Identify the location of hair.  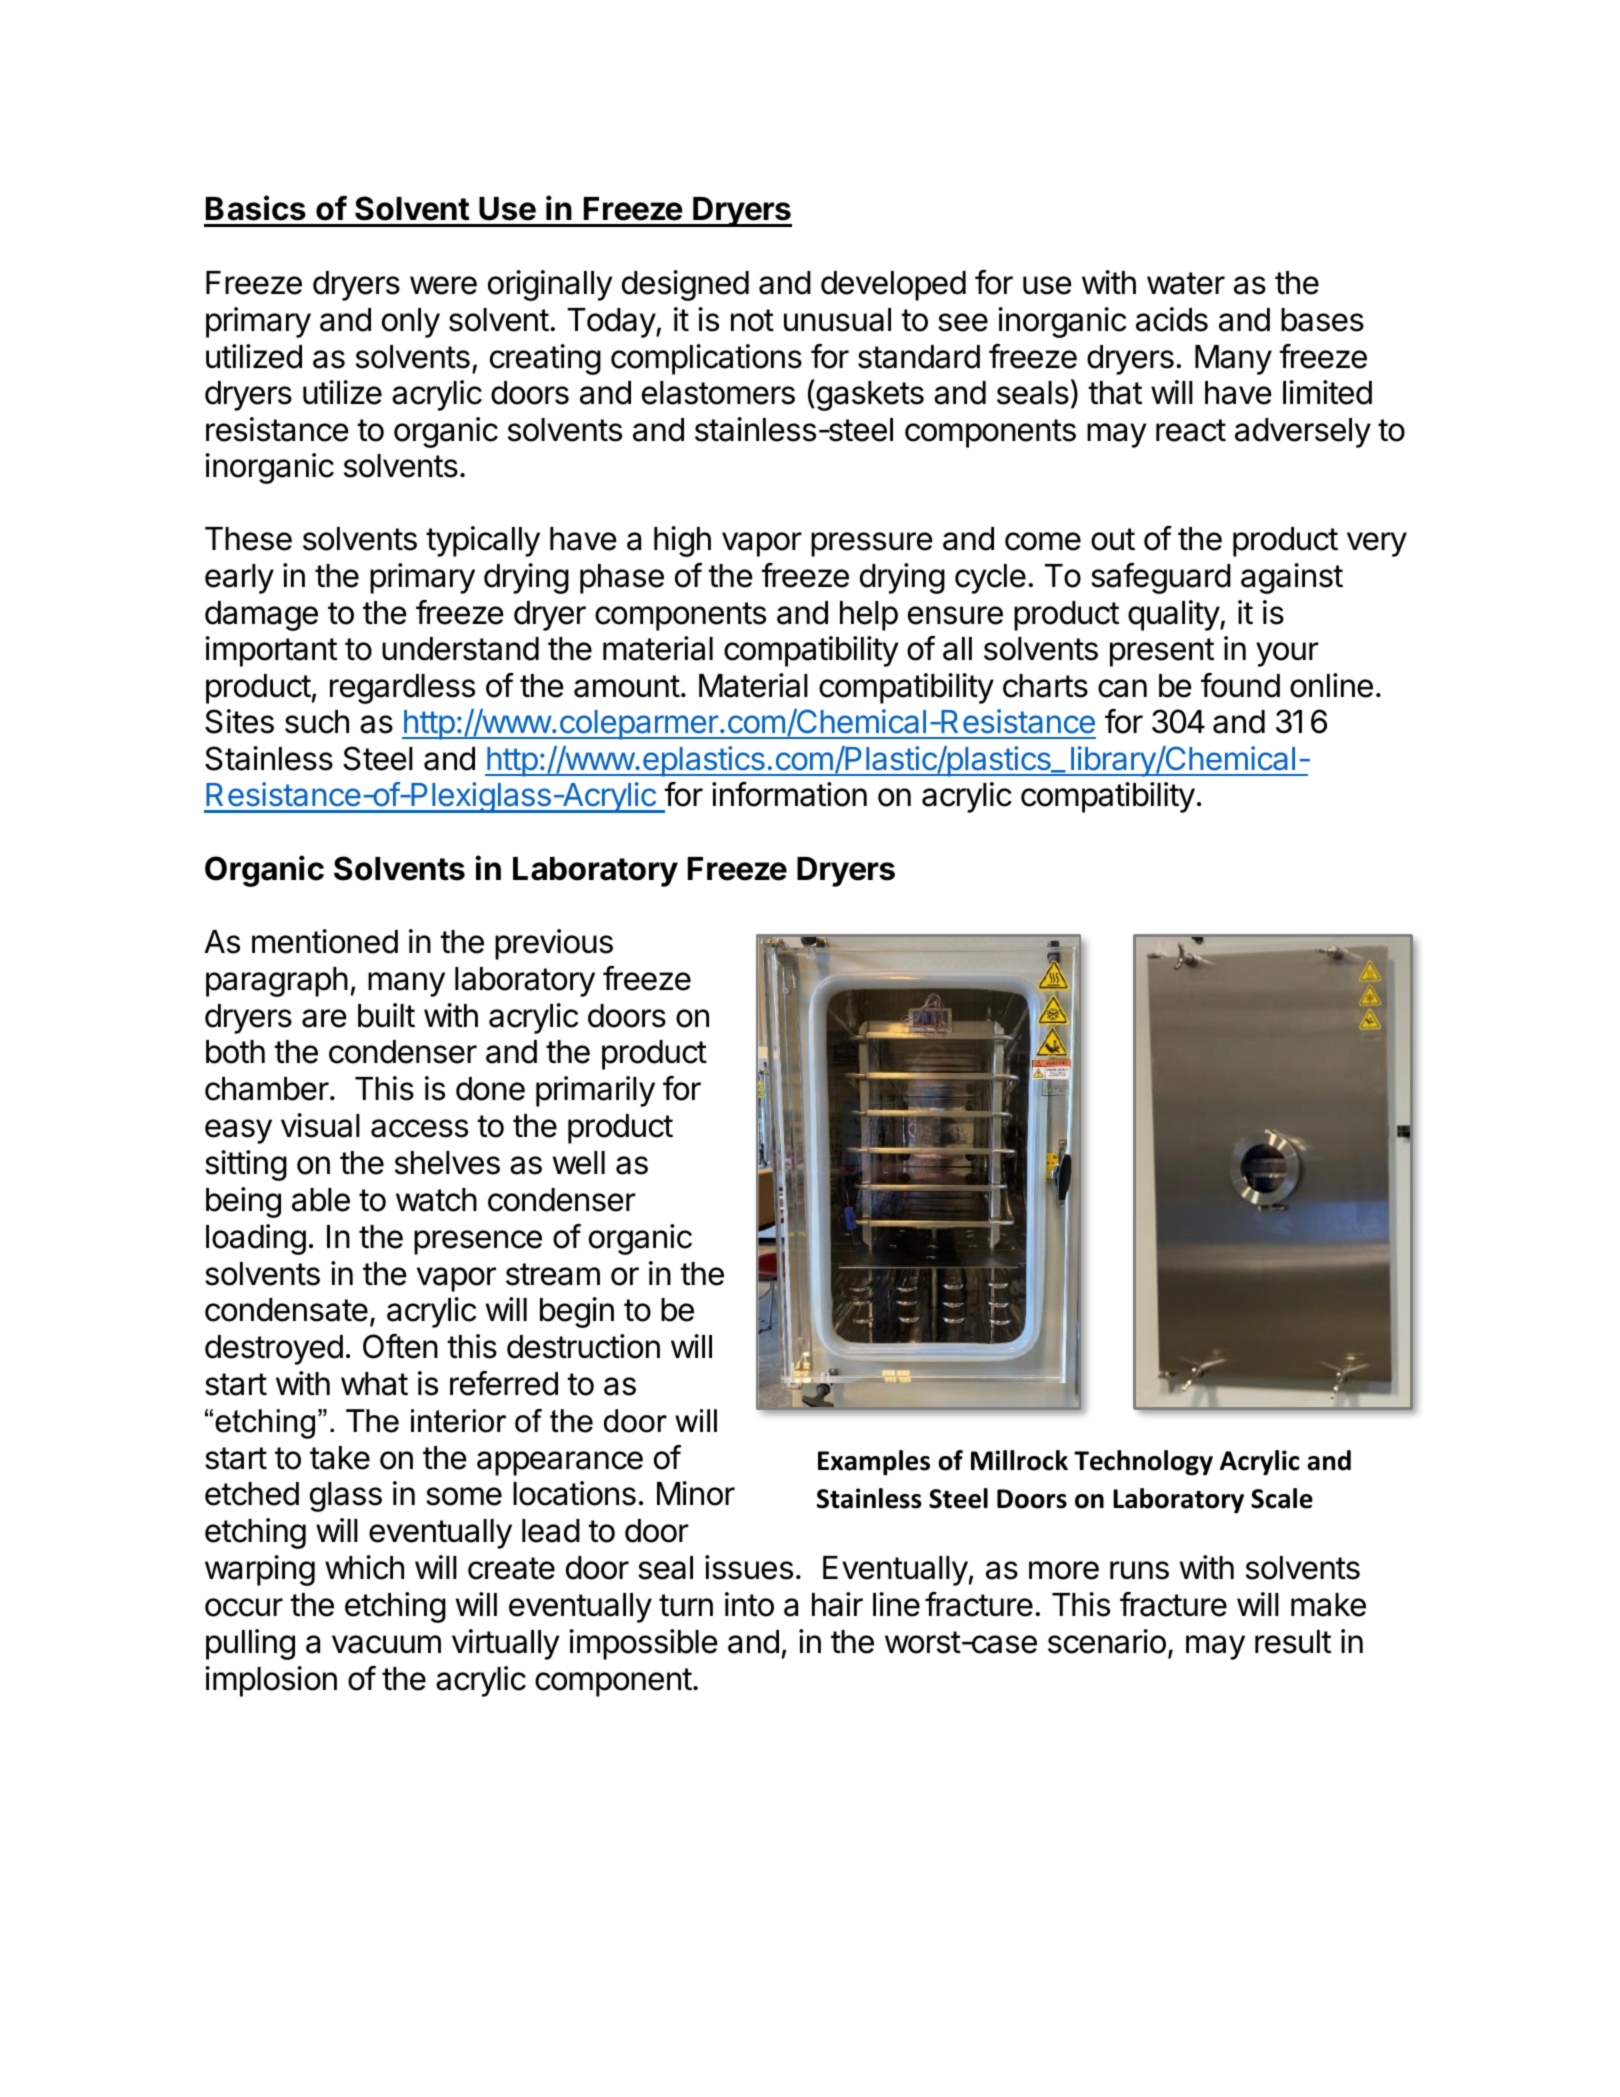
(837, 1604).
